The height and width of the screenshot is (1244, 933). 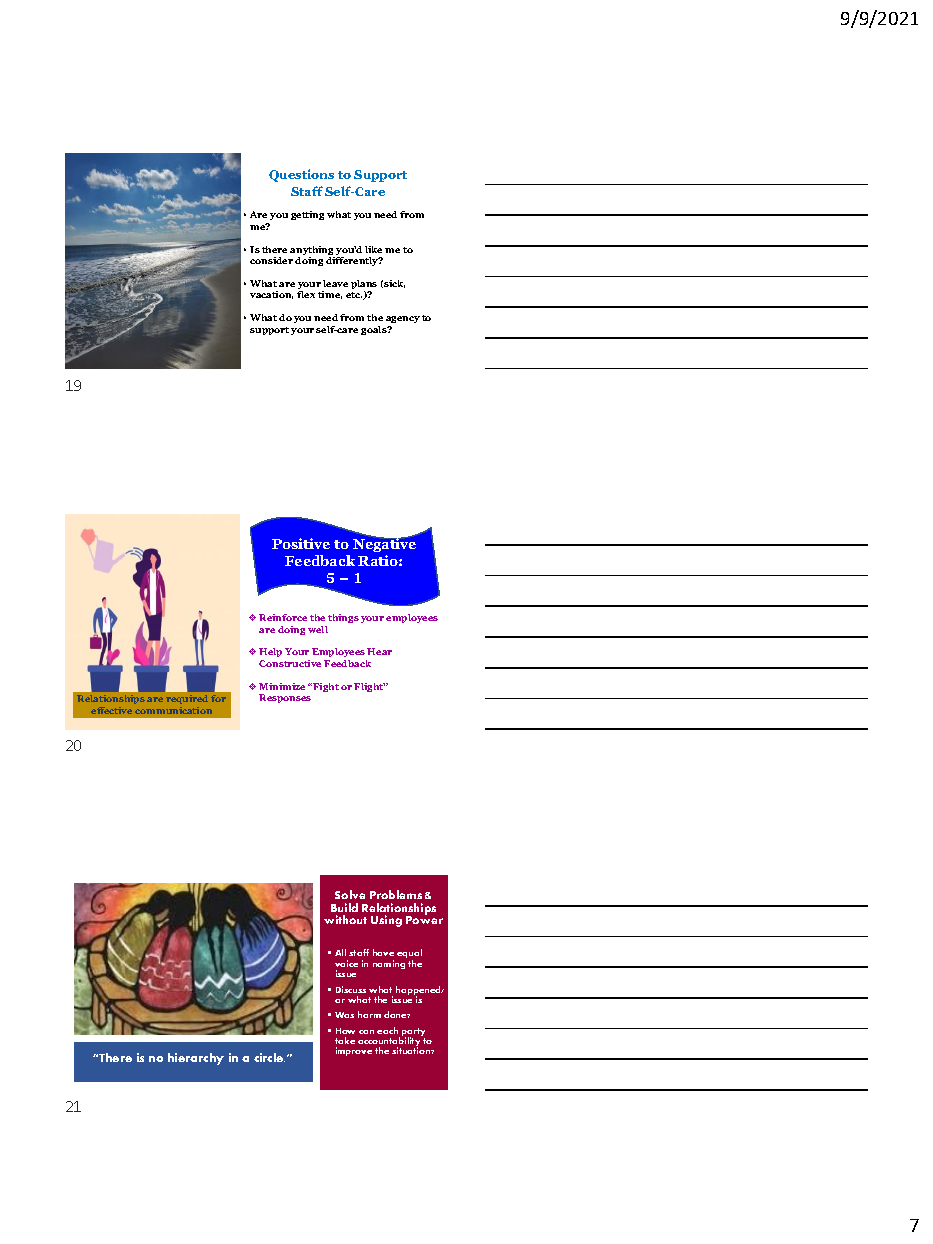 What do you see at coordinates (196, 1059) in the screenshot?
I see `hierarchy` at bounding box center [196, 1059].
